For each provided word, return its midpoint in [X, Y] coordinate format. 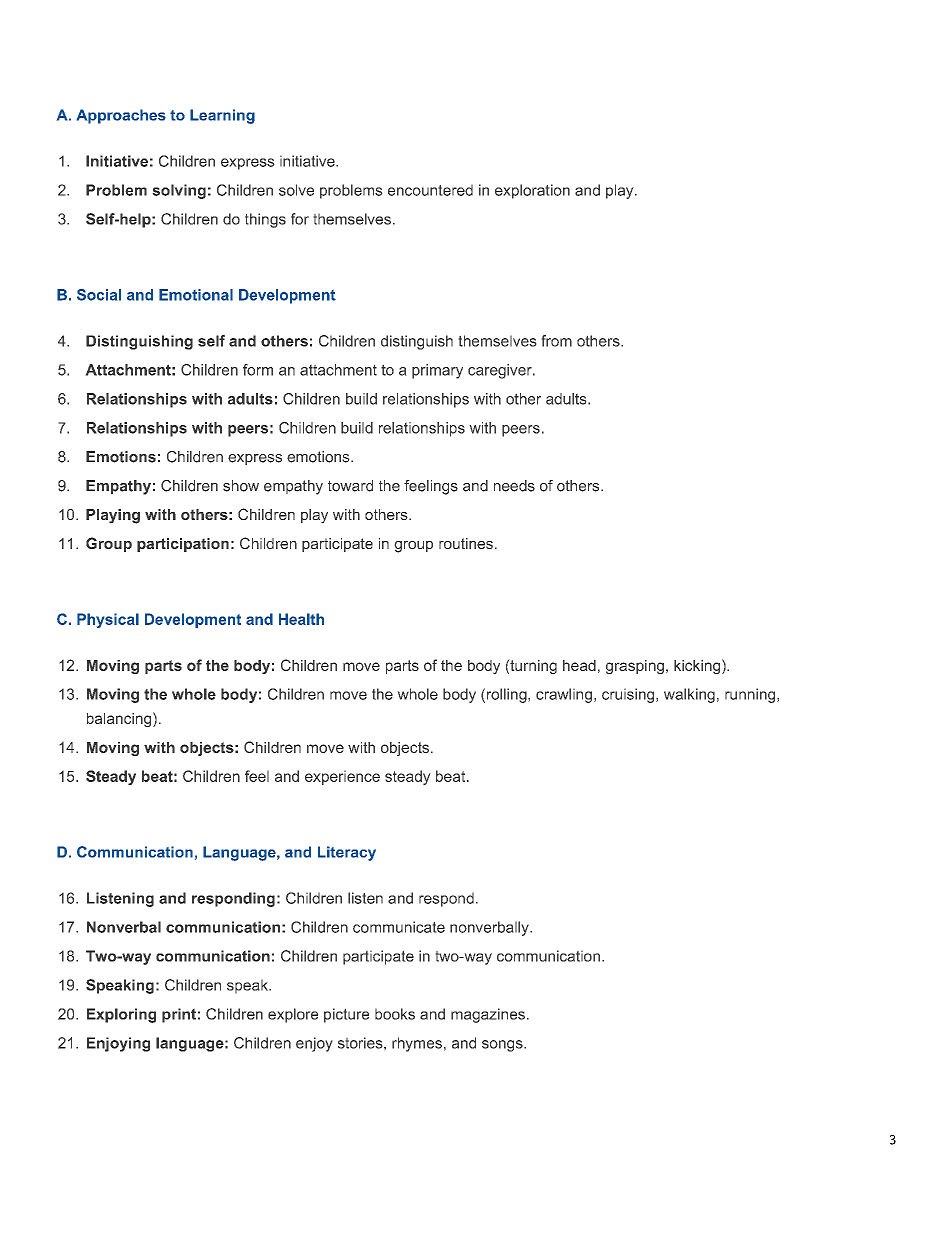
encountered [430, 190]
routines [466, 543]
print [179, 1015]
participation [183, 545]
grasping [635, 667]
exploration [532, 191]
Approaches [121, 116]
